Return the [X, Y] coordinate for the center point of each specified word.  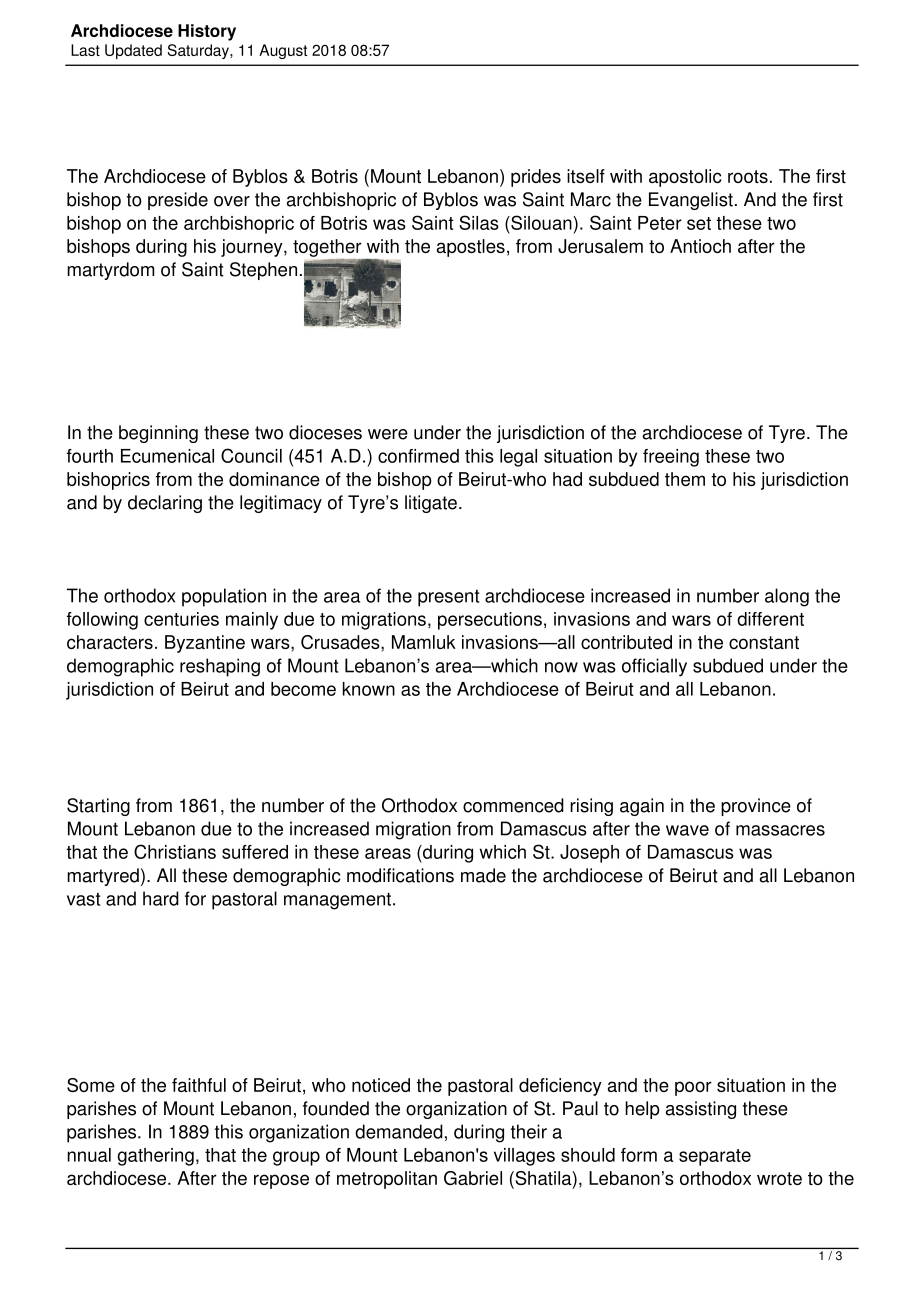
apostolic [685, 178]
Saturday [199, 51]
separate [715, 1157]
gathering [156, 1157]
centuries [181, 619]
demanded [399, 1131]
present [448, 598]
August [283, 51]
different [770, 619]
